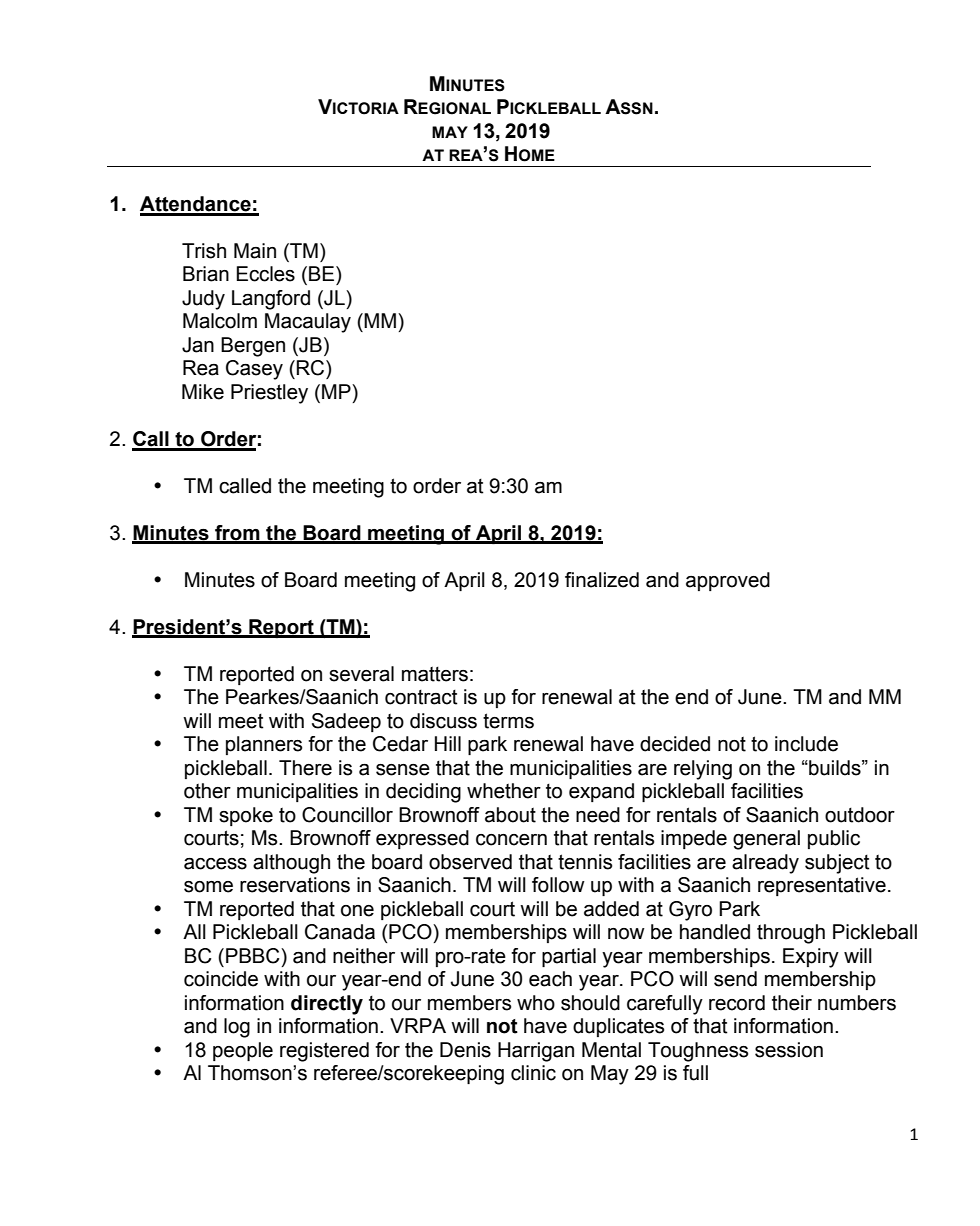 The width and height of the screenshot is (980, 1226). What do you see at coordinates (308, 323) in the screenshot?
I see `Macaulay` at bounding box center [308, 323].
